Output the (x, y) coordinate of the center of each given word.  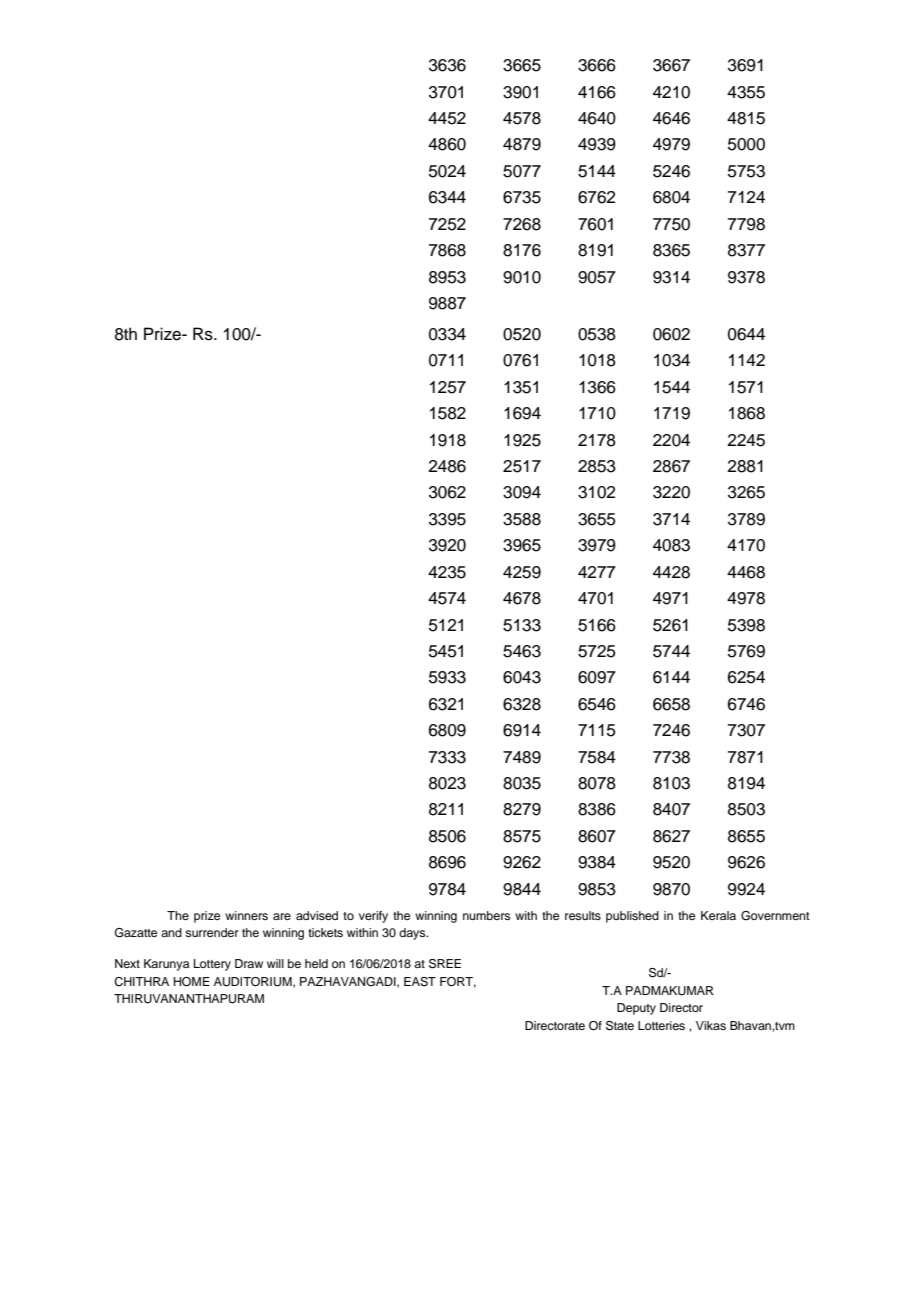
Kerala (718, 915)
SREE (445, 964)
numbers (486, 915)
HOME (192, 982)
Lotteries (661, 1025)
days (413, 934)
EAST (420, 982)
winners (246, 915)
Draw (249, 963)
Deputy (636, 1009)
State (620, 1026)
